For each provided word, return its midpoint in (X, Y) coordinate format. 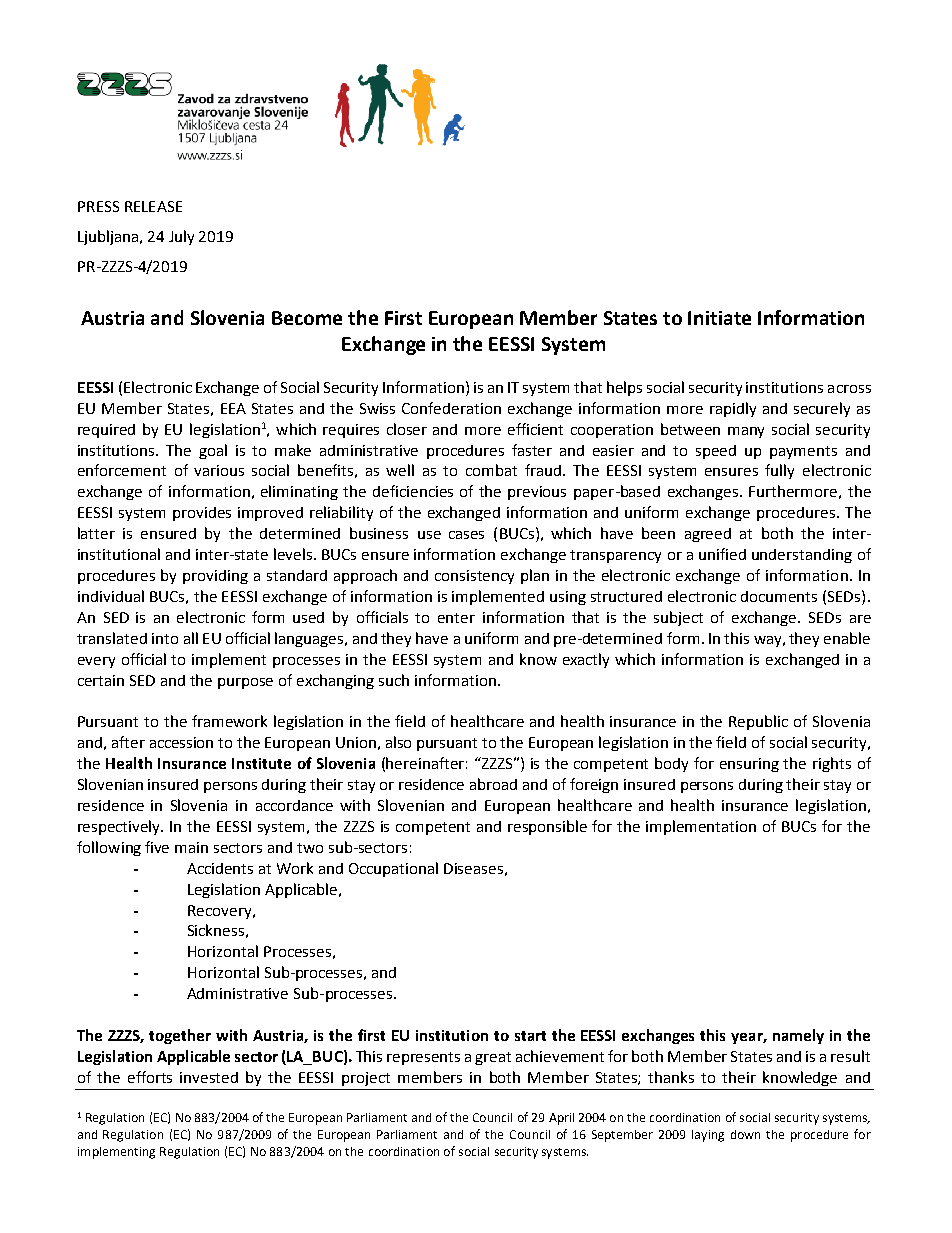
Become (307, 318)
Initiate (719, 318)
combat (491, 470)
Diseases (473, 868)
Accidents (220, 868)
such (394, 680)
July (181, 237)
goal (213, 451)
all (191, 638)
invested (209, 1077)
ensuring (749, 765)
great (493, 1058)
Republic (758, 722)
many (746, 432)
